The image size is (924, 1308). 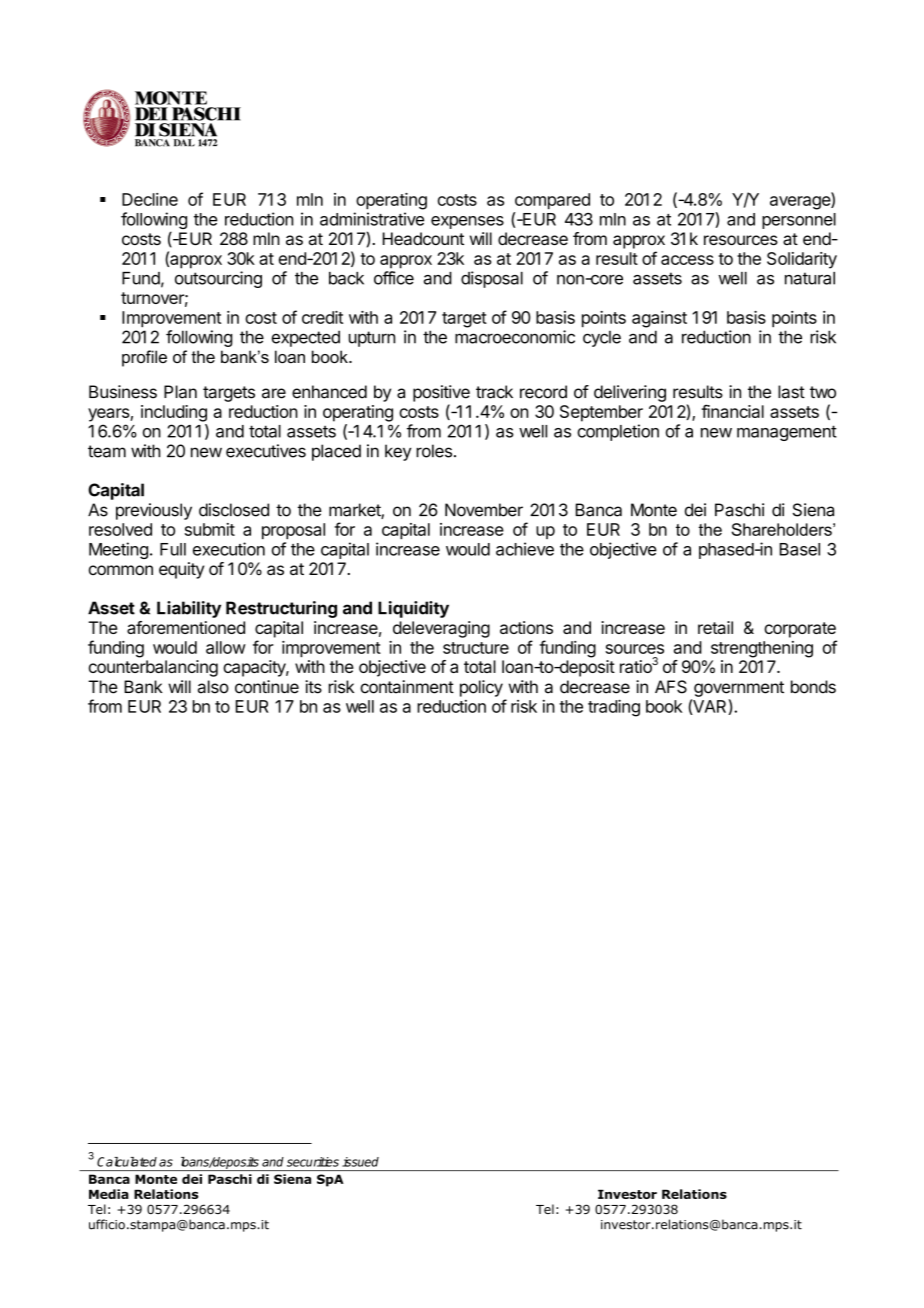 What do you see at coordinates (800, 549) in the document?
I see `Basel` at bounding box center [800, 549].
